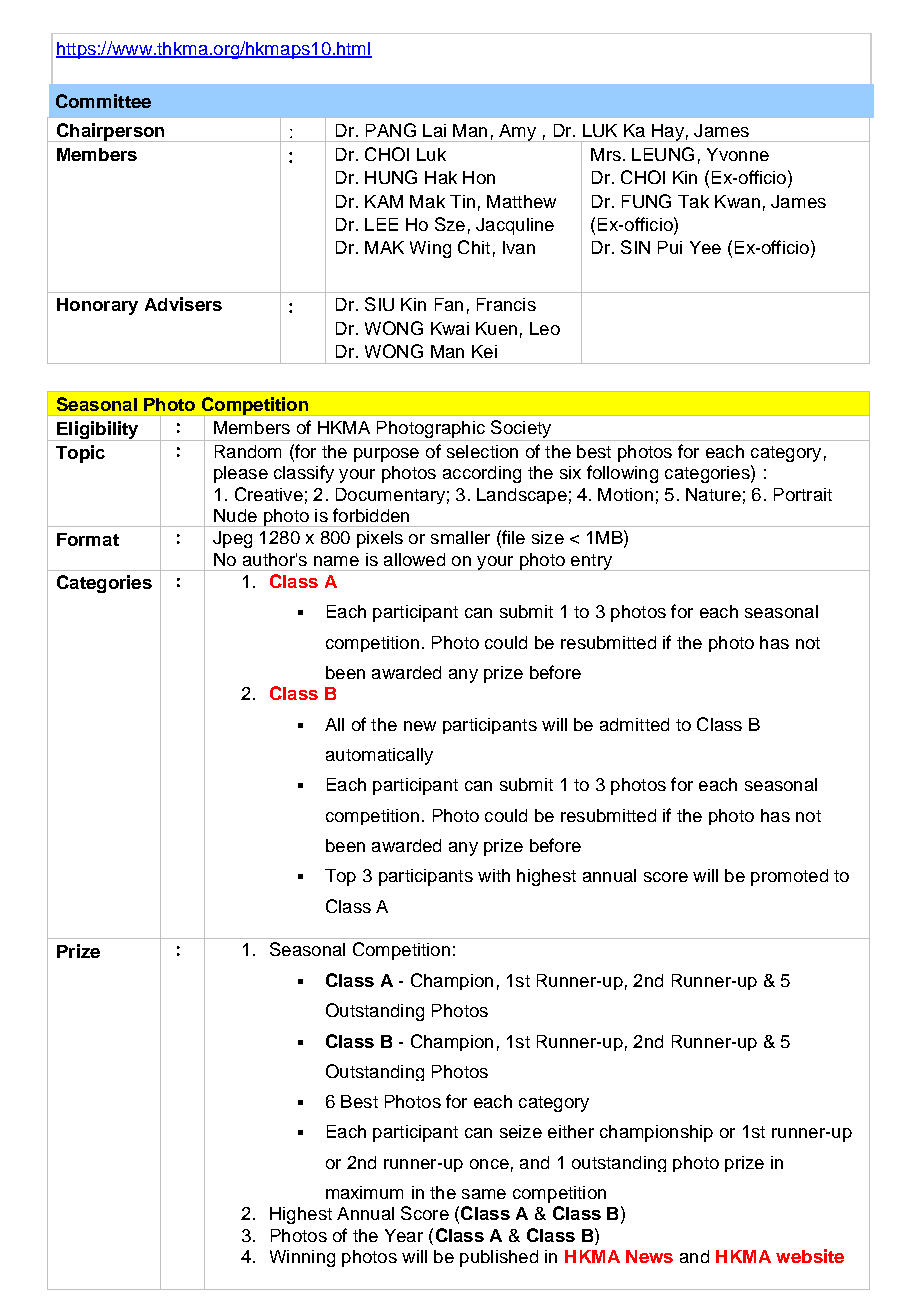 Image resolution: width=924 pixels, height=1308 pixels. I want to click on Jpeg, so click(232, 539).
